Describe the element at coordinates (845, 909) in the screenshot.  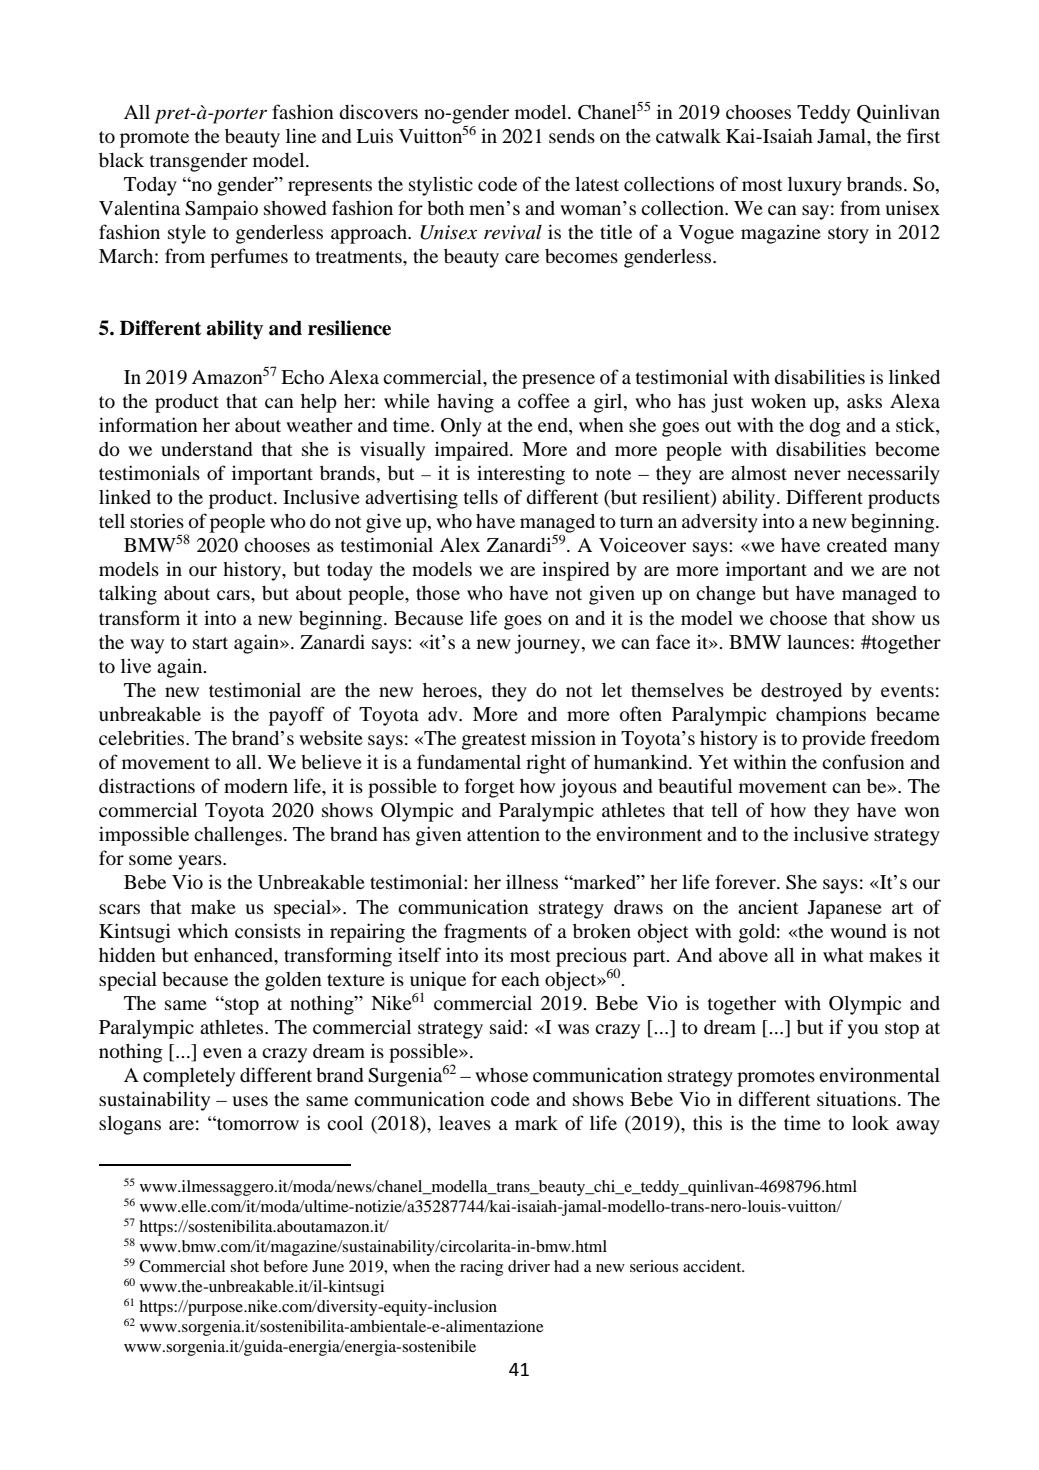
I see `Japanese` at that location.
